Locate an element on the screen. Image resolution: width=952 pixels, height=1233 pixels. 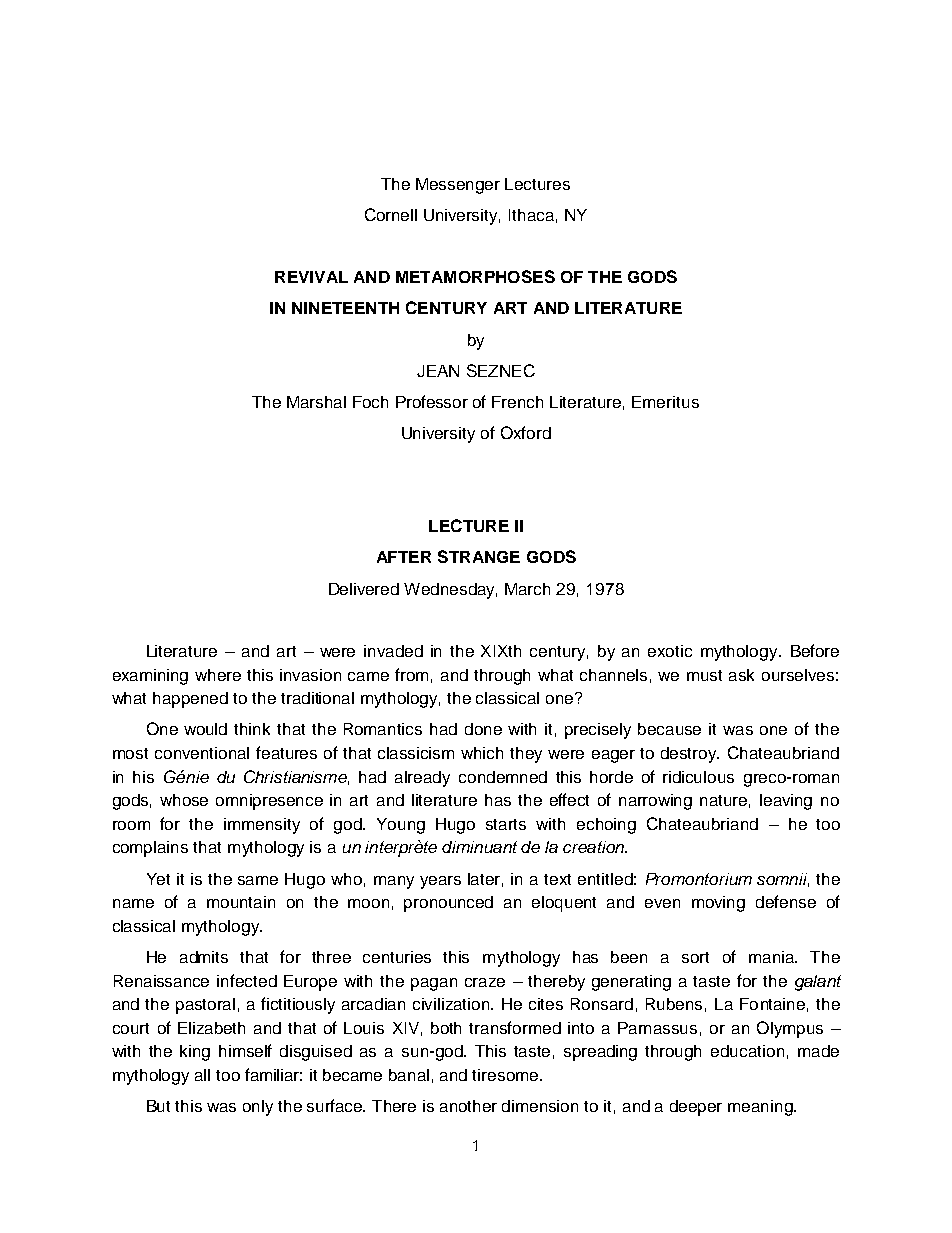
where is located at coordinates (218, 675).
